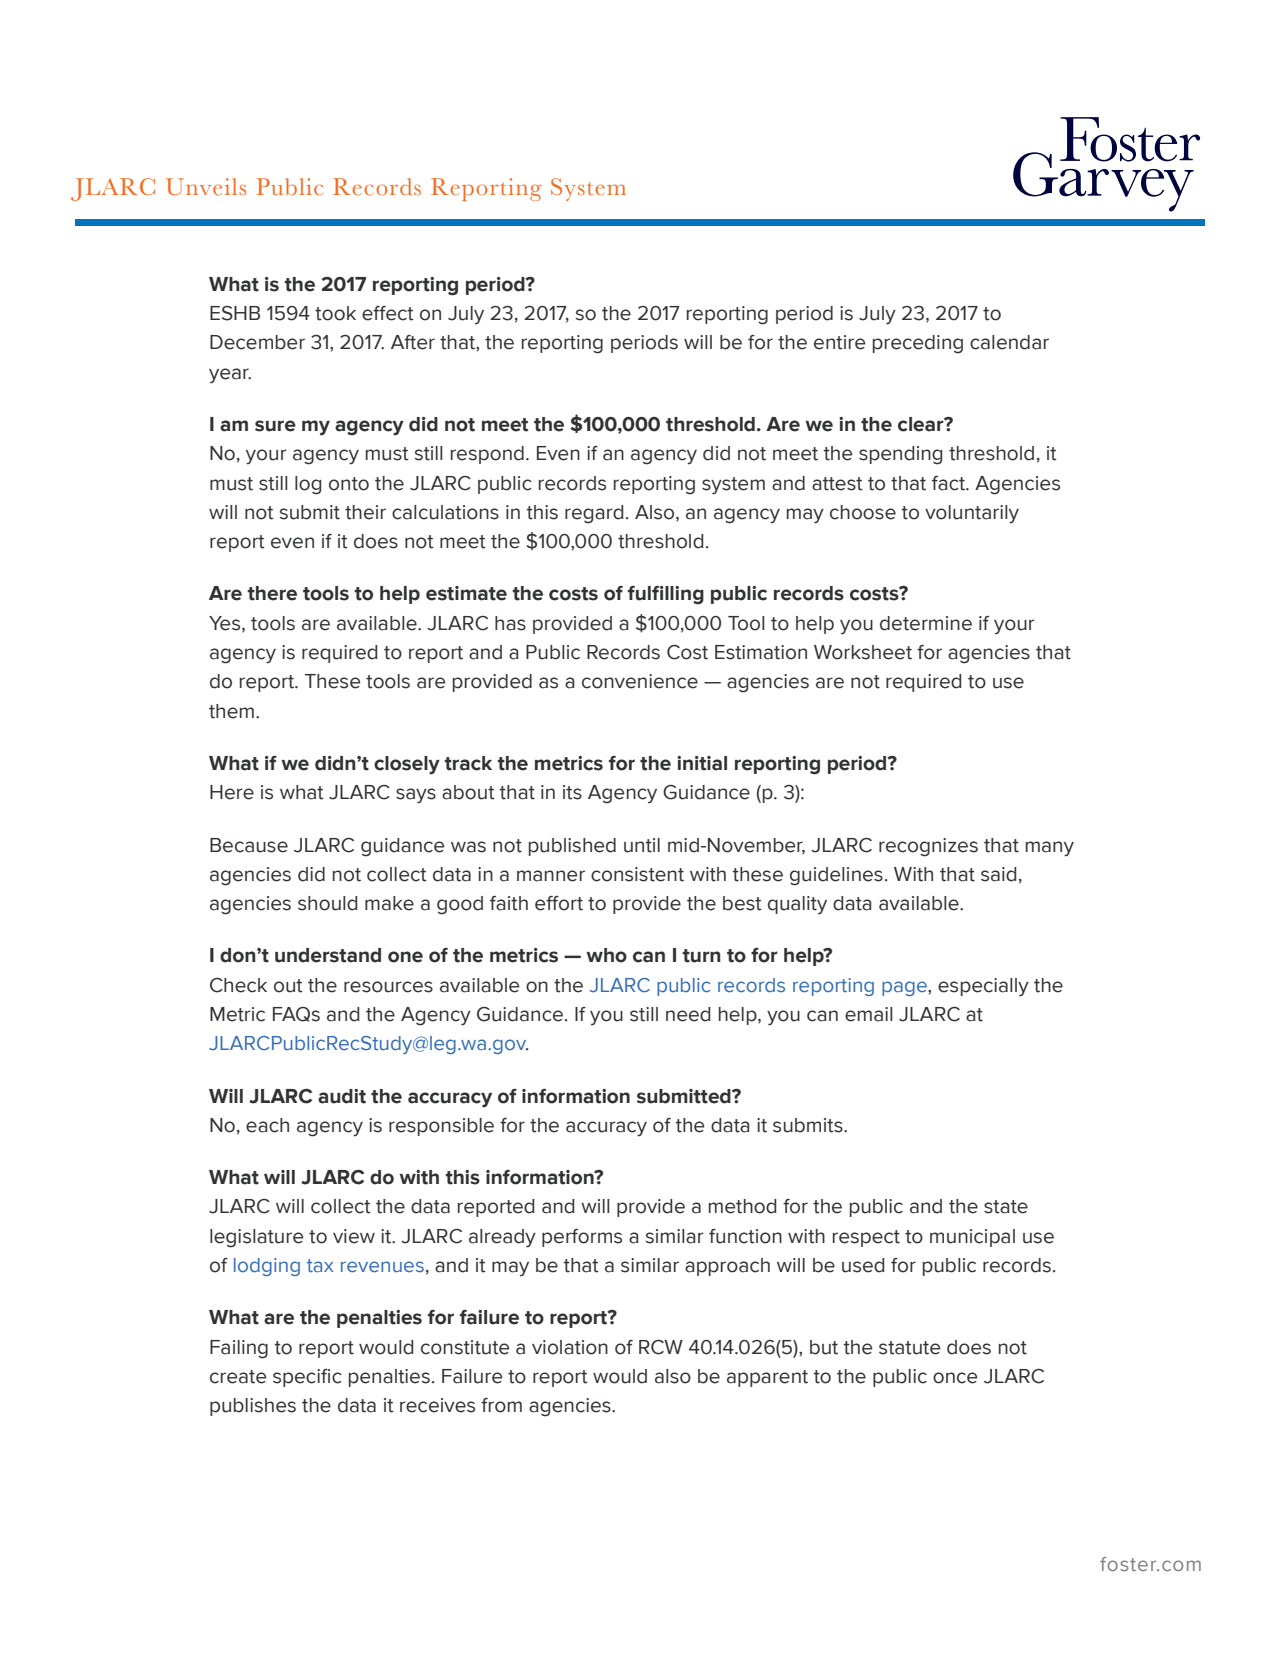 The image size is (1280, 1657). Describe the element at coordinates (249, 845) in the image. I see `Because` at that location.
